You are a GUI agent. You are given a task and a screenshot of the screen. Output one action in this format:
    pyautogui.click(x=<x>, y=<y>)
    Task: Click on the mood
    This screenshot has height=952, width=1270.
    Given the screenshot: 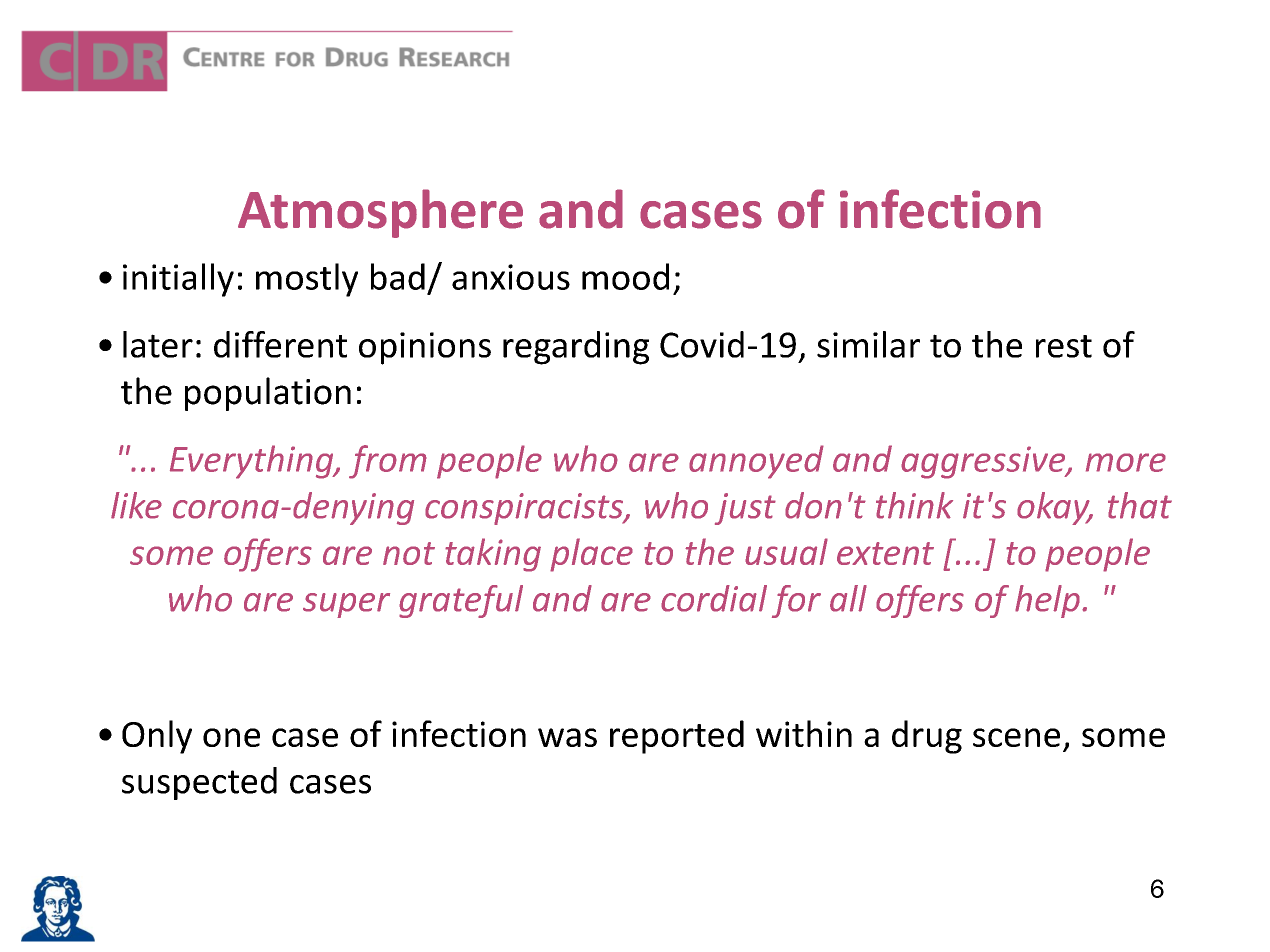 What is the action you would take?
    pyautogui.click(x=625, y=276)
